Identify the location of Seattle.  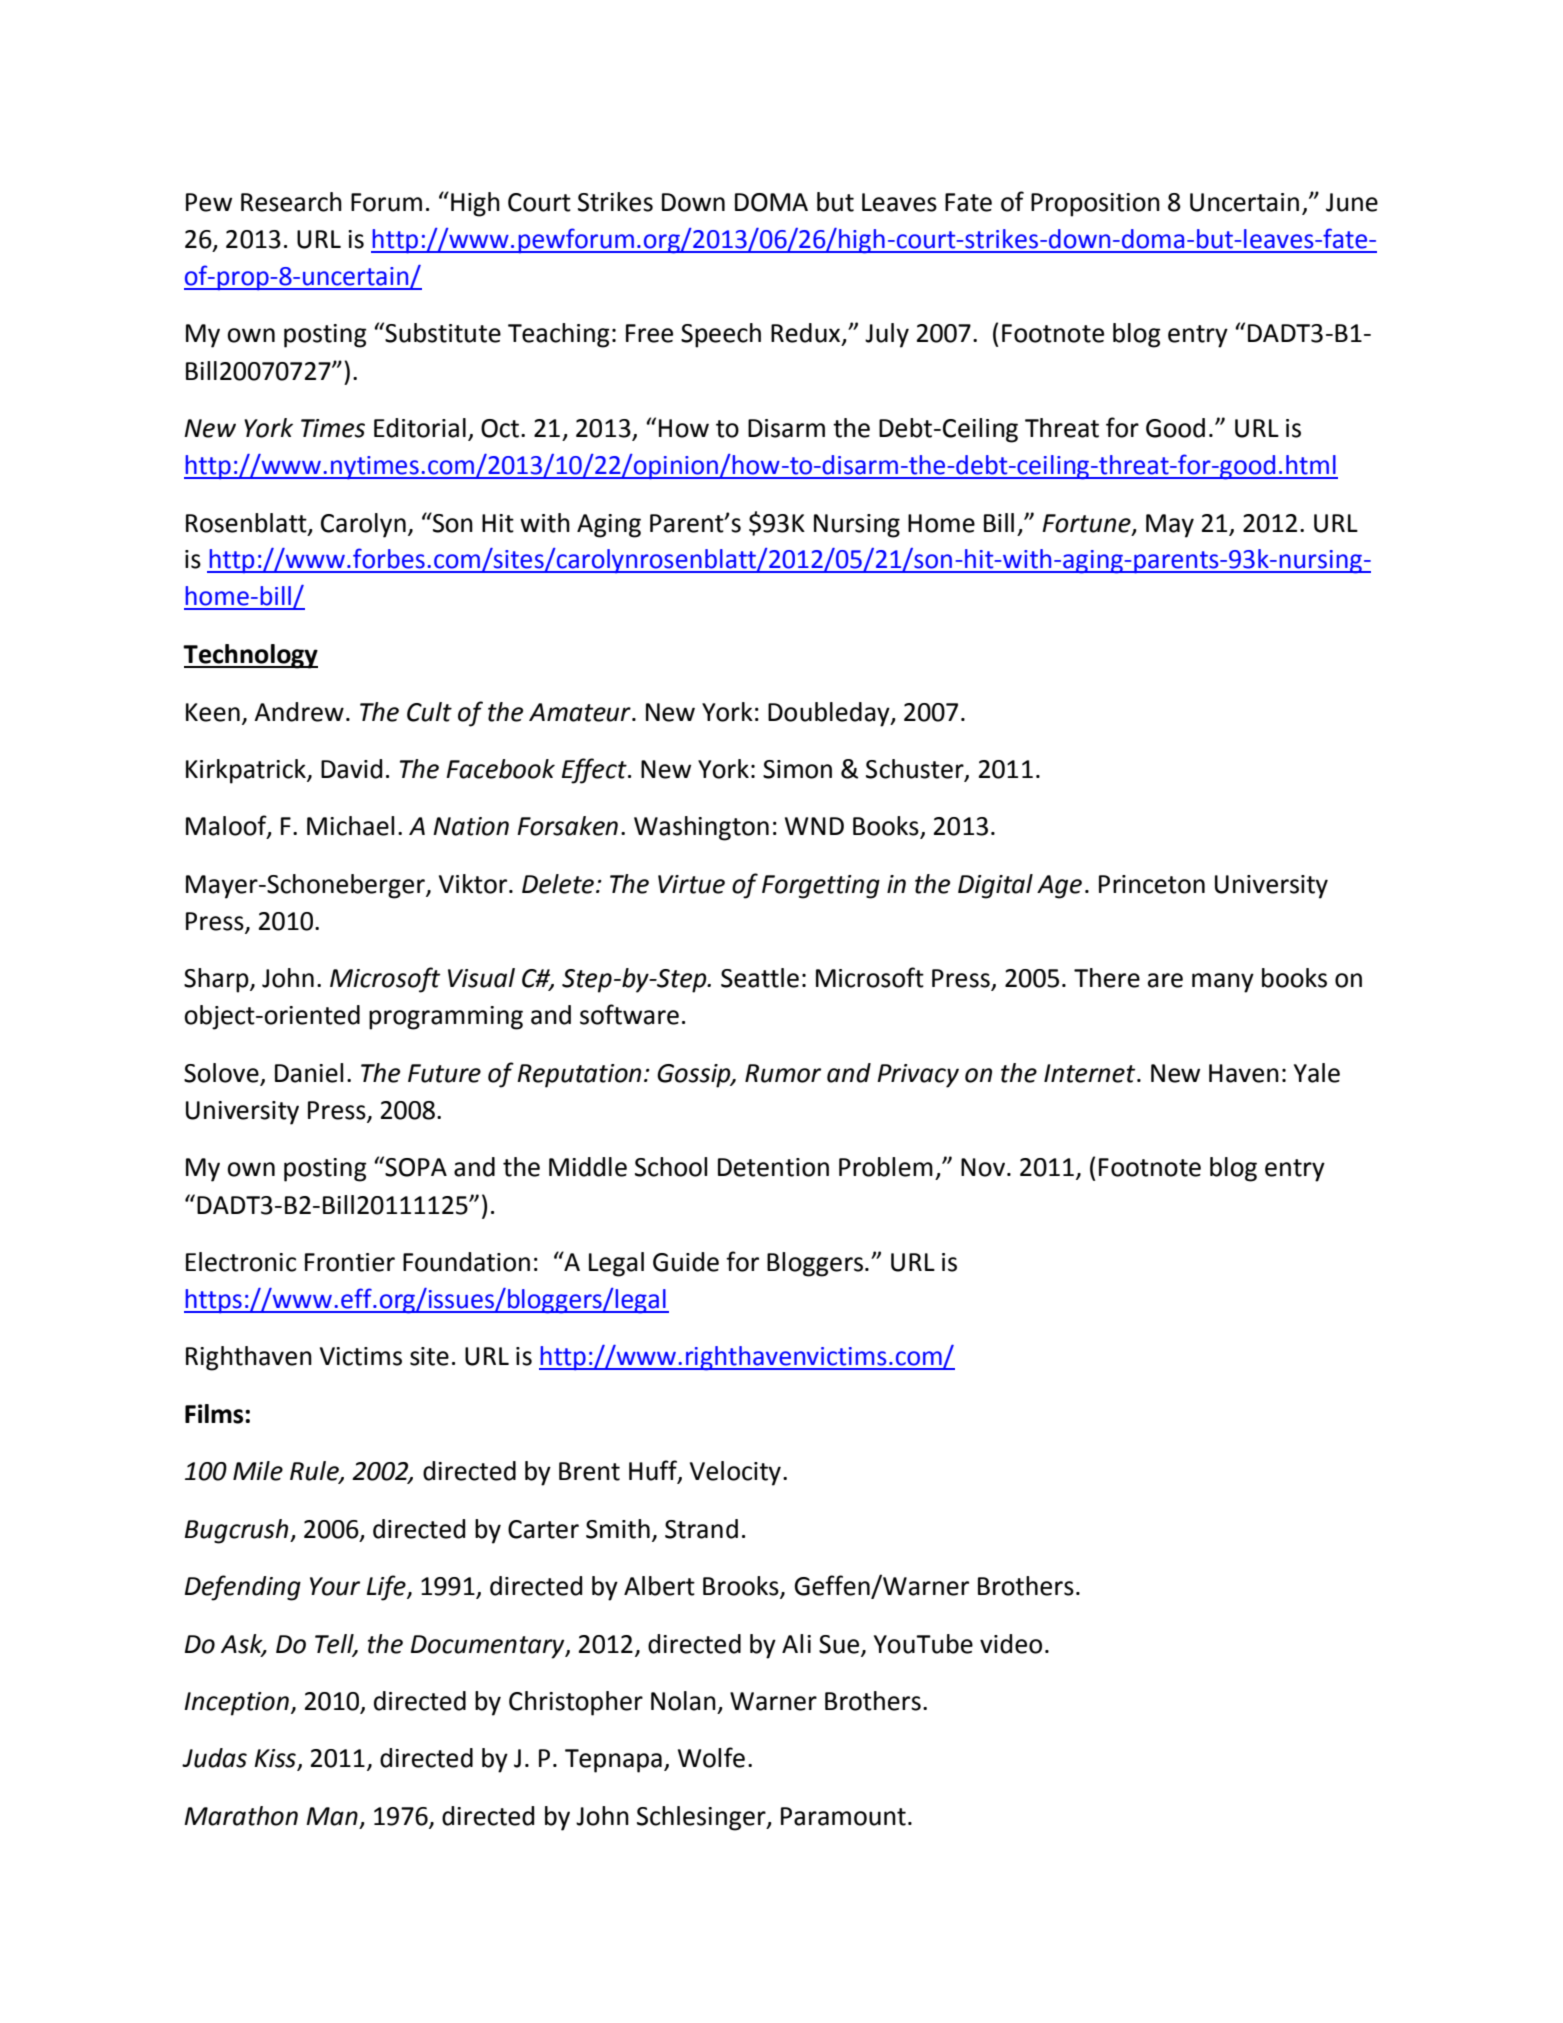
(760, 978).
